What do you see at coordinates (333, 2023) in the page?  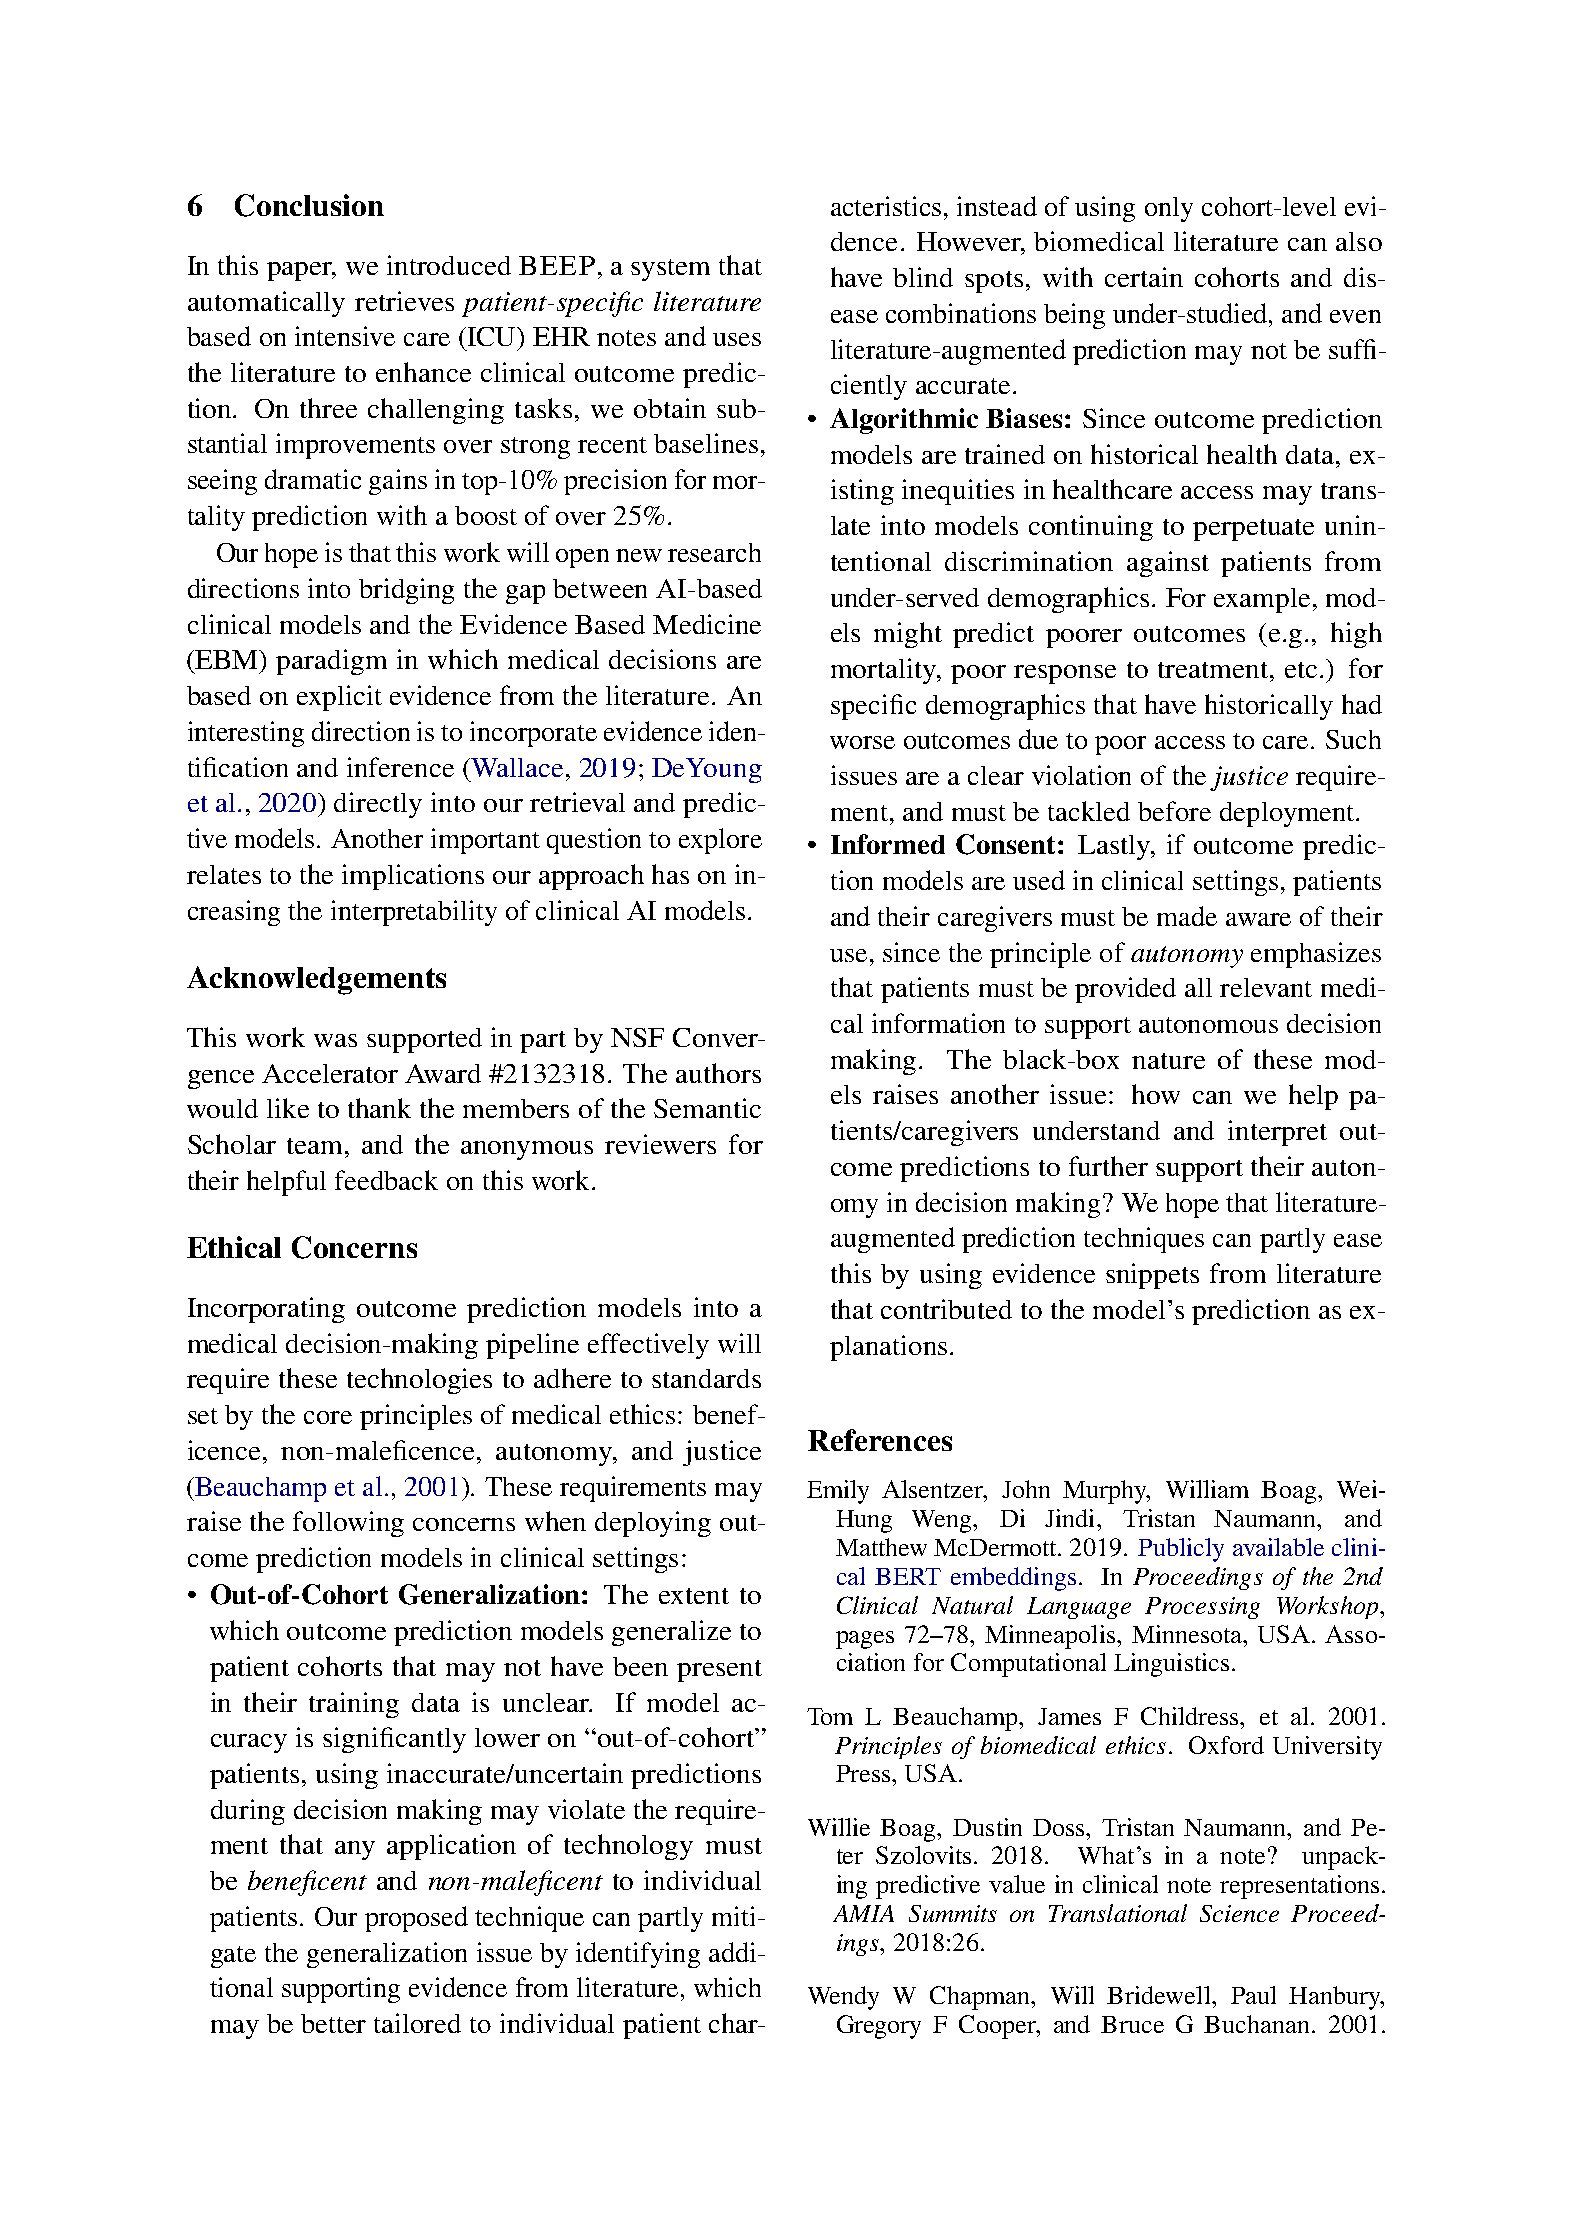 I see `better` at bounding box center [333, 2023].
